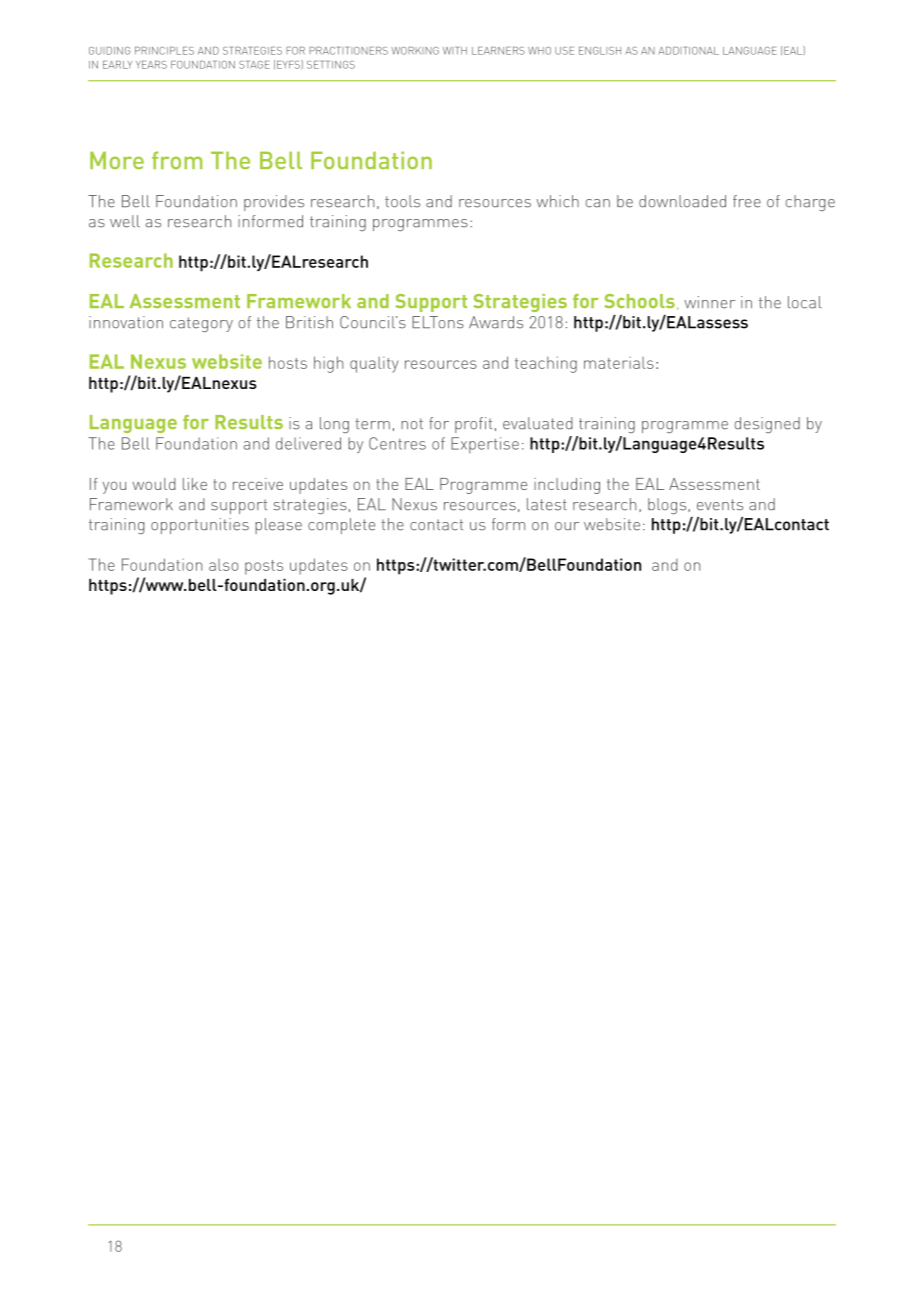 The height and width of the screenshot is (1308, 924). I want to click on category, so click(201, 324).
